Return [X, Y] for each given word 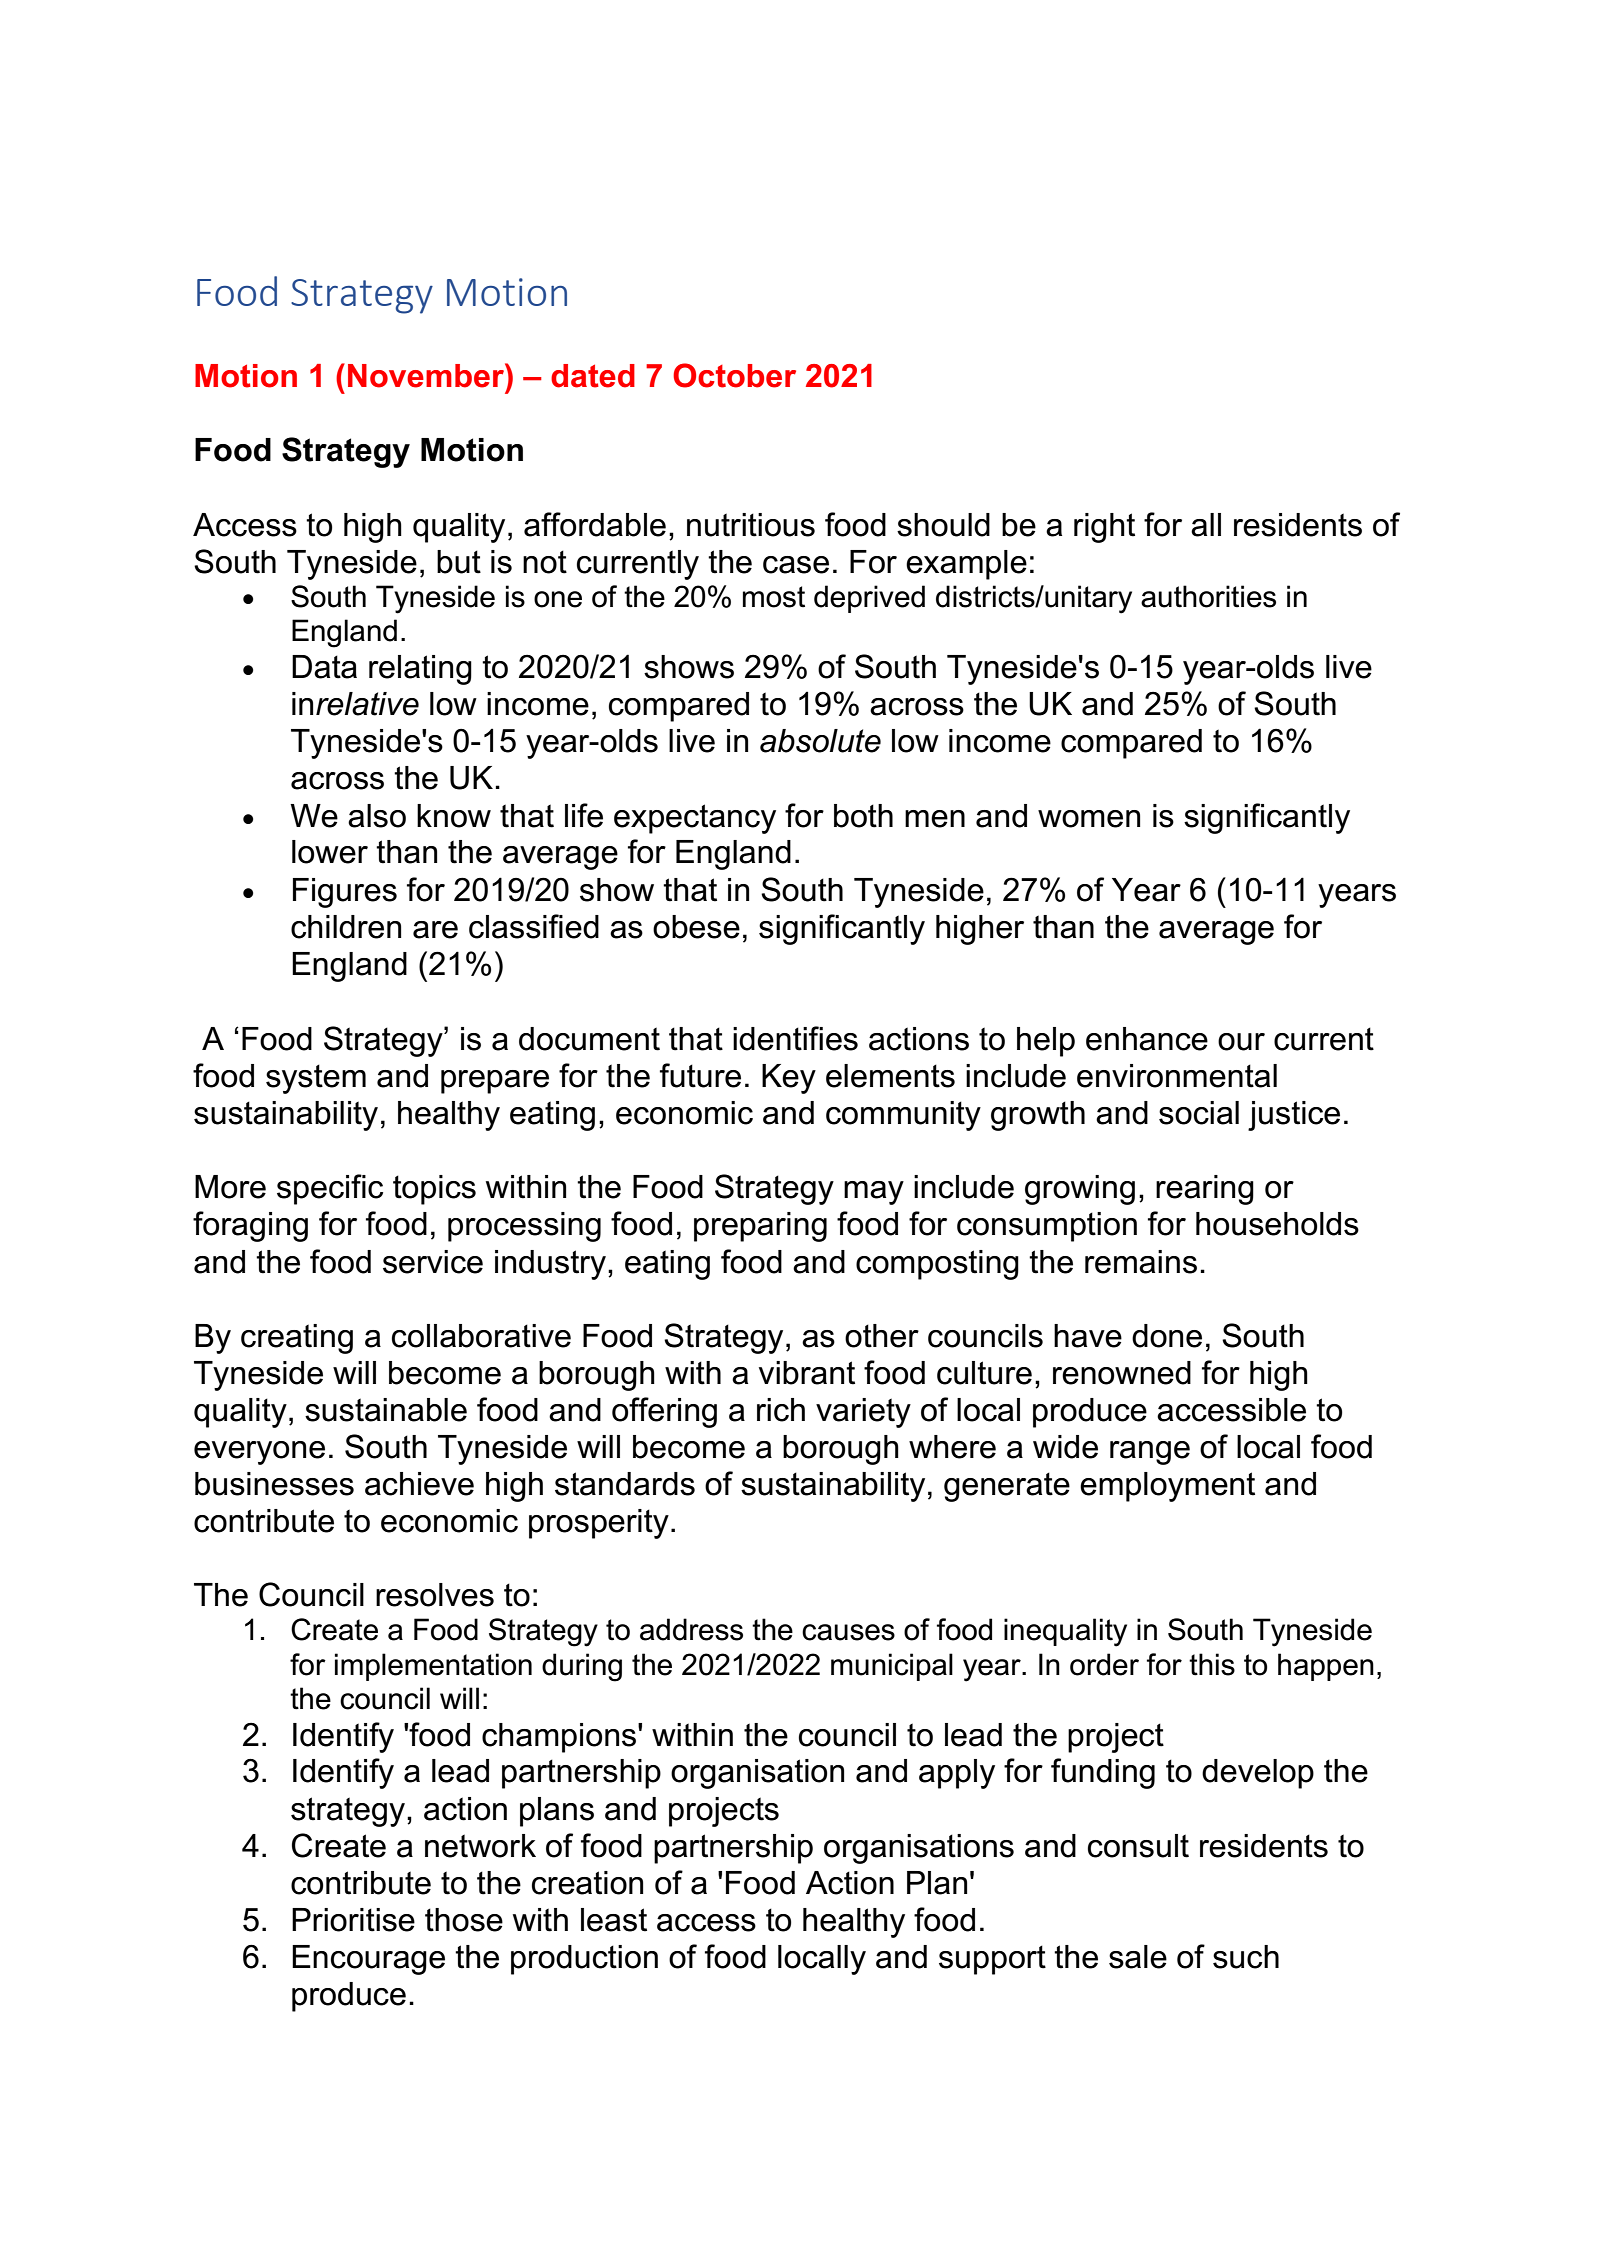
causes [848, 1632]
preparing [760, 1227]
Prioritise [353, 1920]
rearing [1205, 1190]
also [377, 816]
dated [593, 376]
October [734, 375]
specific [330, 1189]
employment [1167, 1487]
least [614, 1920]
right [1104, 528]
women [1089, 819]
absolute [820, 741]
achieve [419, 1484]
